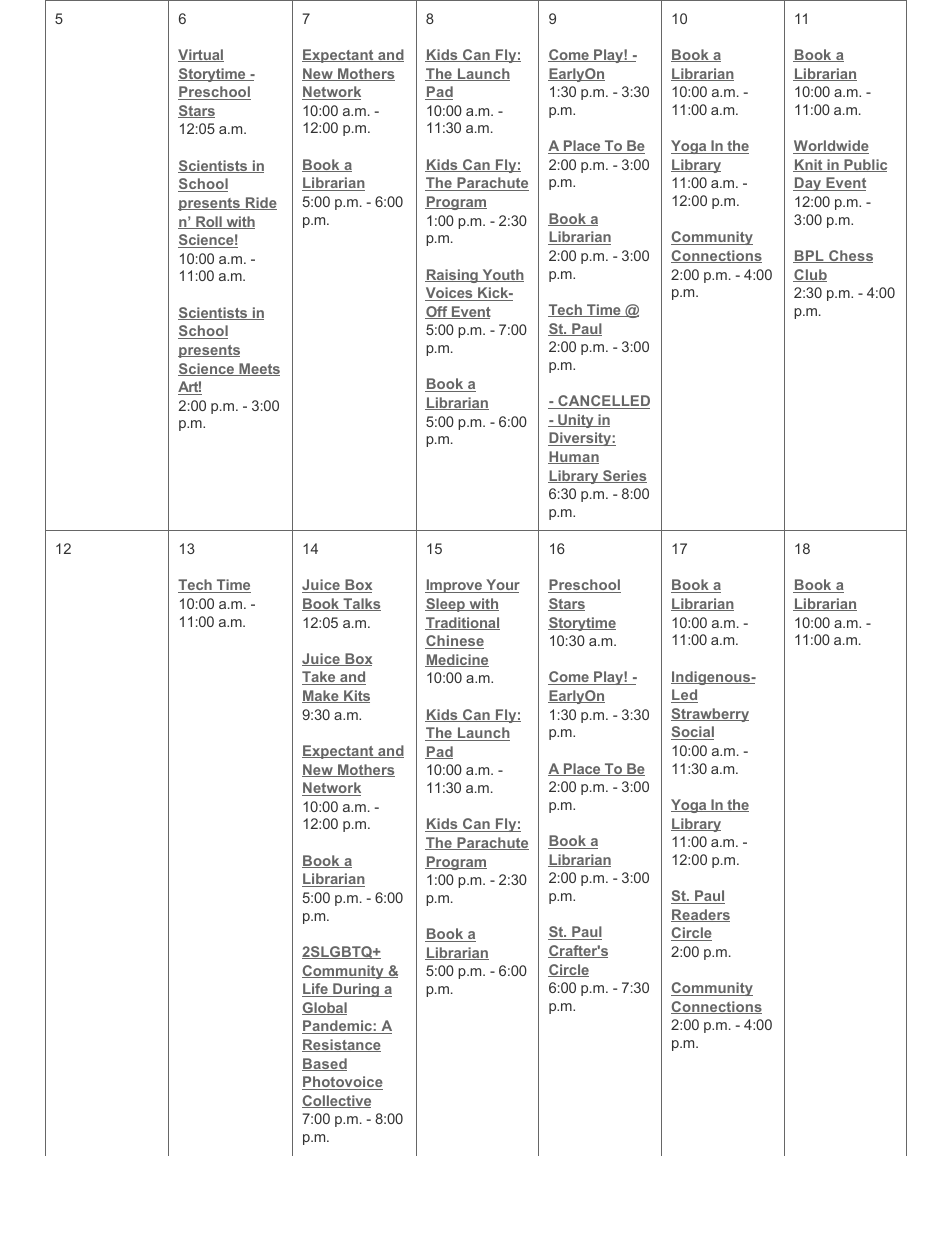 This screenshot has height=1233, width=952. What do you see at coordinates (831, 147) in the screenshot?
I see `Worldwide` at bounding box center [831, 147].
